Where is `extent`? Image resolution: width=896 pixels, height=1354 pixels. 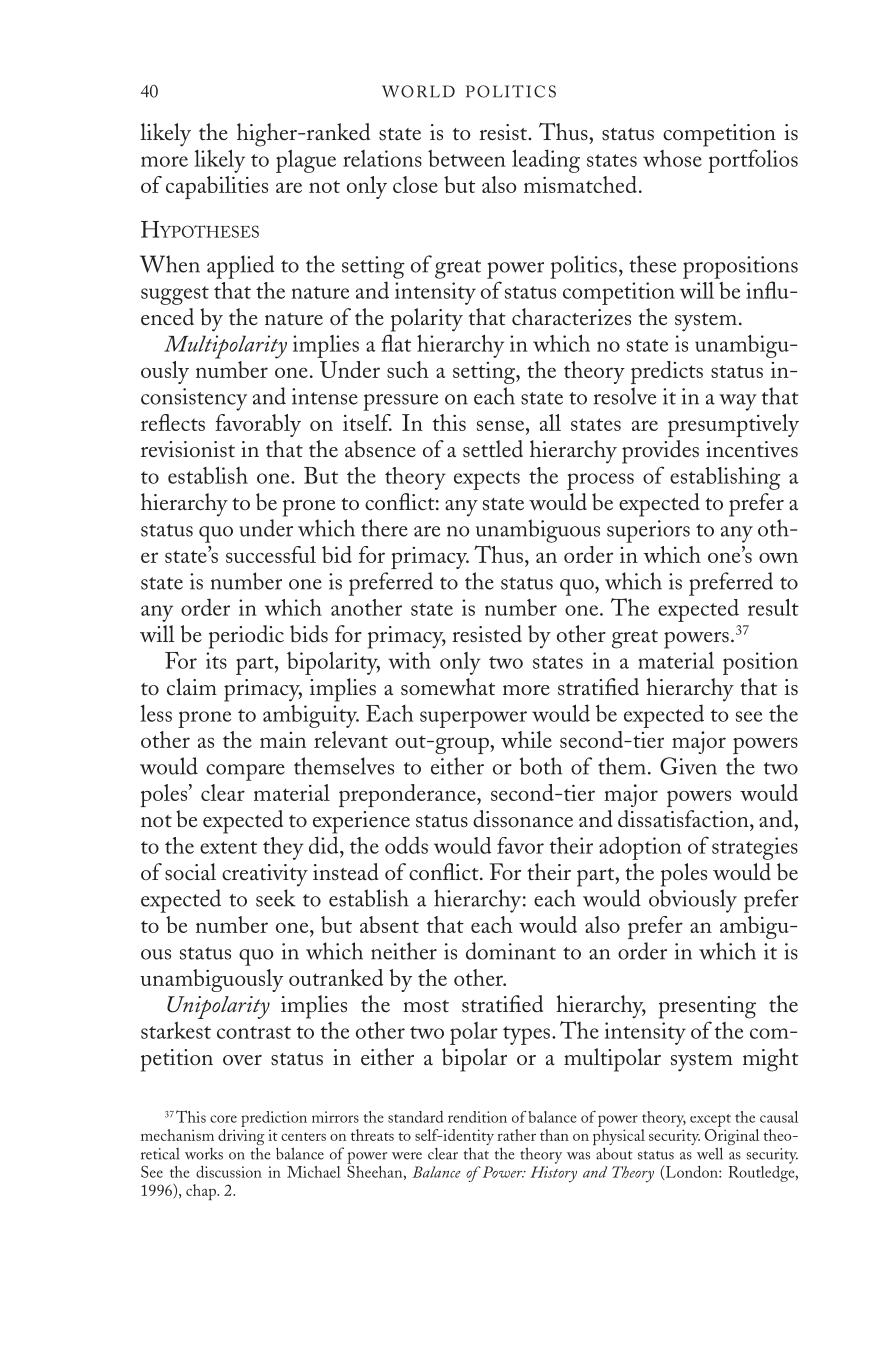
extent is located at coordinates (228, 847).
